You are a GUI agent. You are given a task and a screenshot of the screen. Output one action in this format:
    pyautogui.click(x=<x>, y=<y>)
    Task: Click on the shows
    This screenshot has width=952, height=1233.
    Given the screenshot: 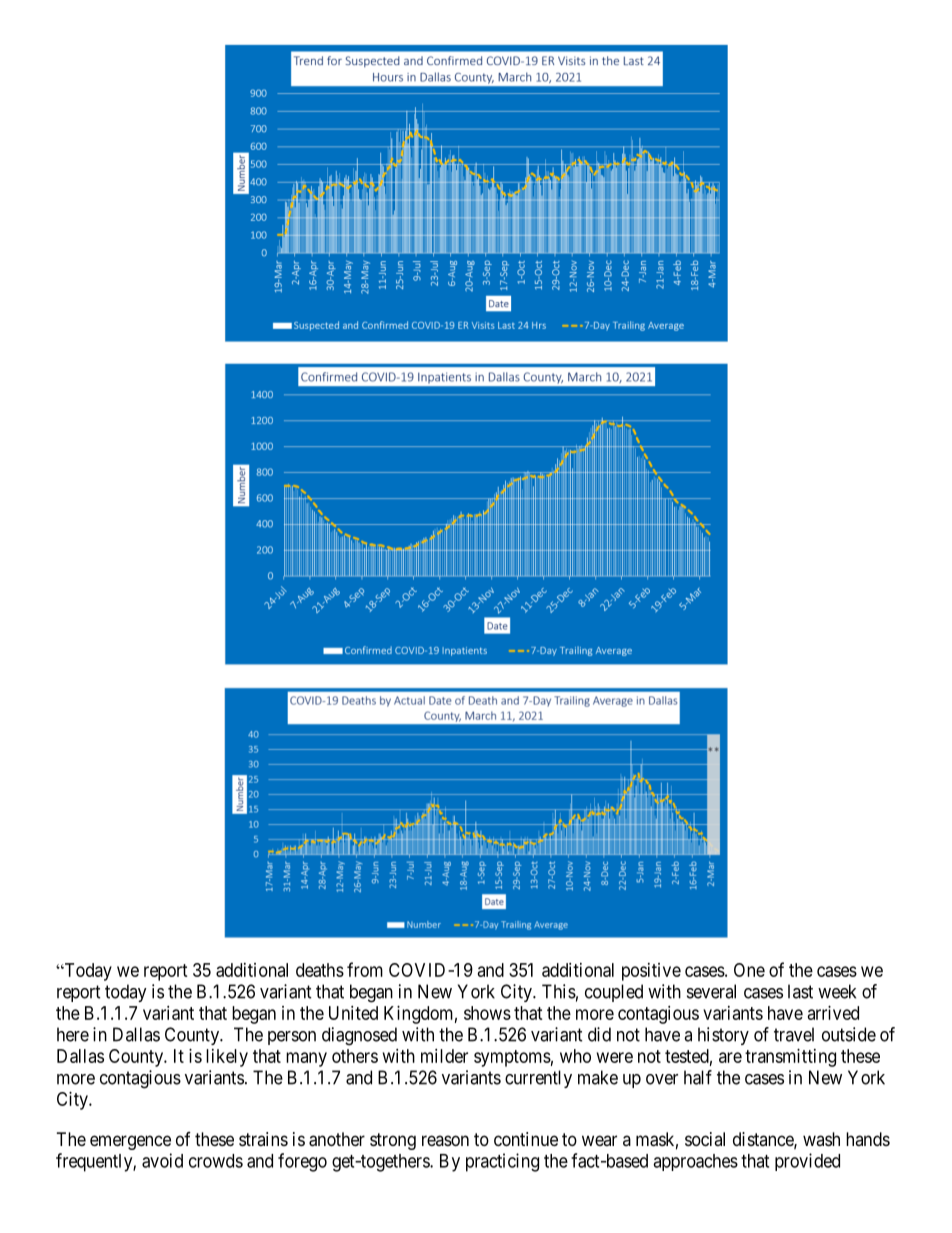 What is the action you would take?
    pyautogui.click(x=487, y=1013)
